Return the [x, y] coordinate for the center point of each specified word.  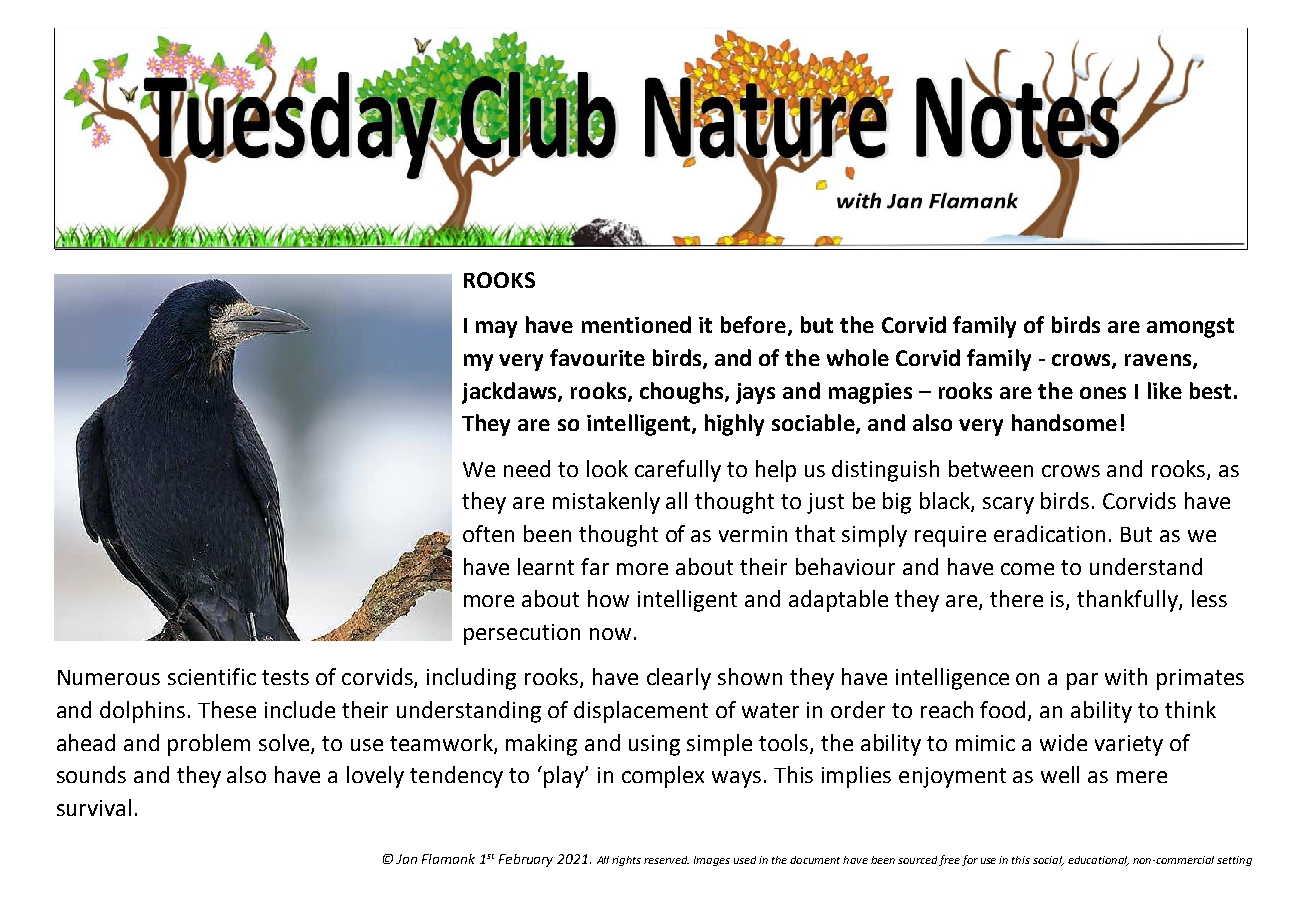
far [595, 566]
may [496, 329]
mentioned [636, 324]
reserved [666, 860]
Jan [406, 859]
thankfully [1128, 601]
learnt [546, 566]
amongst [1190, 328]
